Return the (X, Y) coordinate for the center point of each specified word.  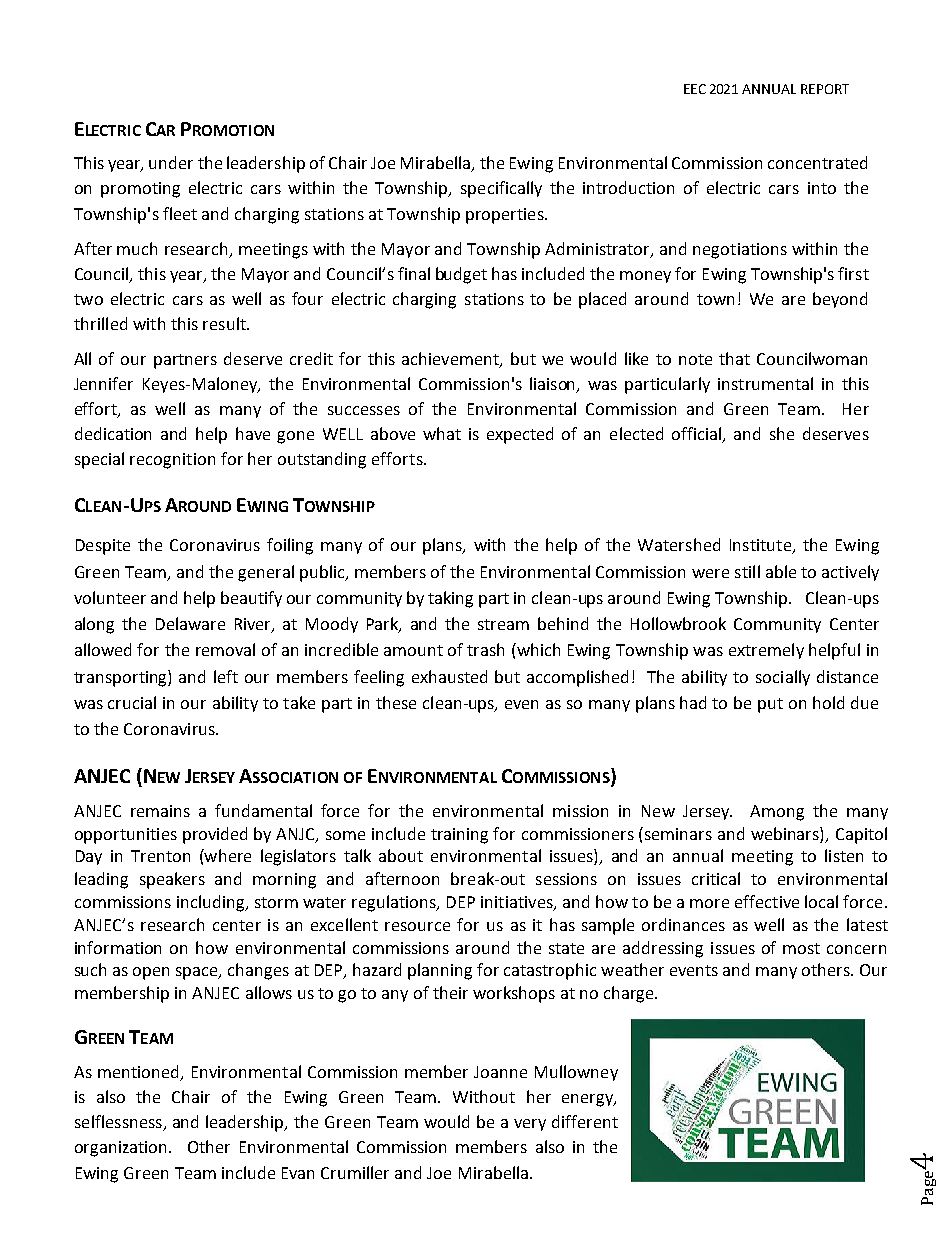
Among (777, 813)
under (171, 162)
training (459, 836)
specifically (501, 189)
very (530, 1125)
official (698, 435)
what (442, 433)
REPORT (825, 89)
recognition (172, 461)
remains (160, 811)
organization (122, 1149)
